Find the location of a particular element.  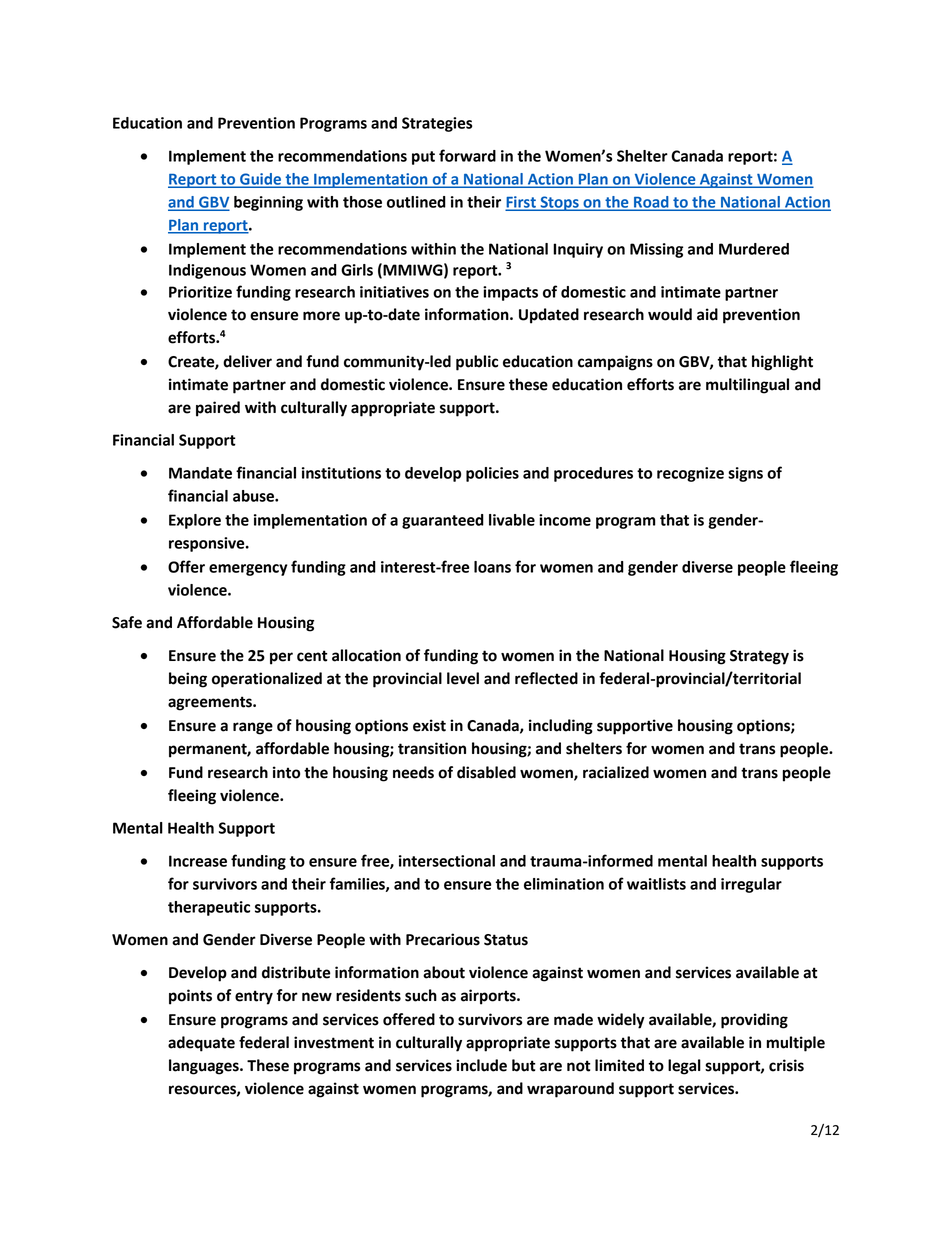

loans is located at coordinates (492, 567).
